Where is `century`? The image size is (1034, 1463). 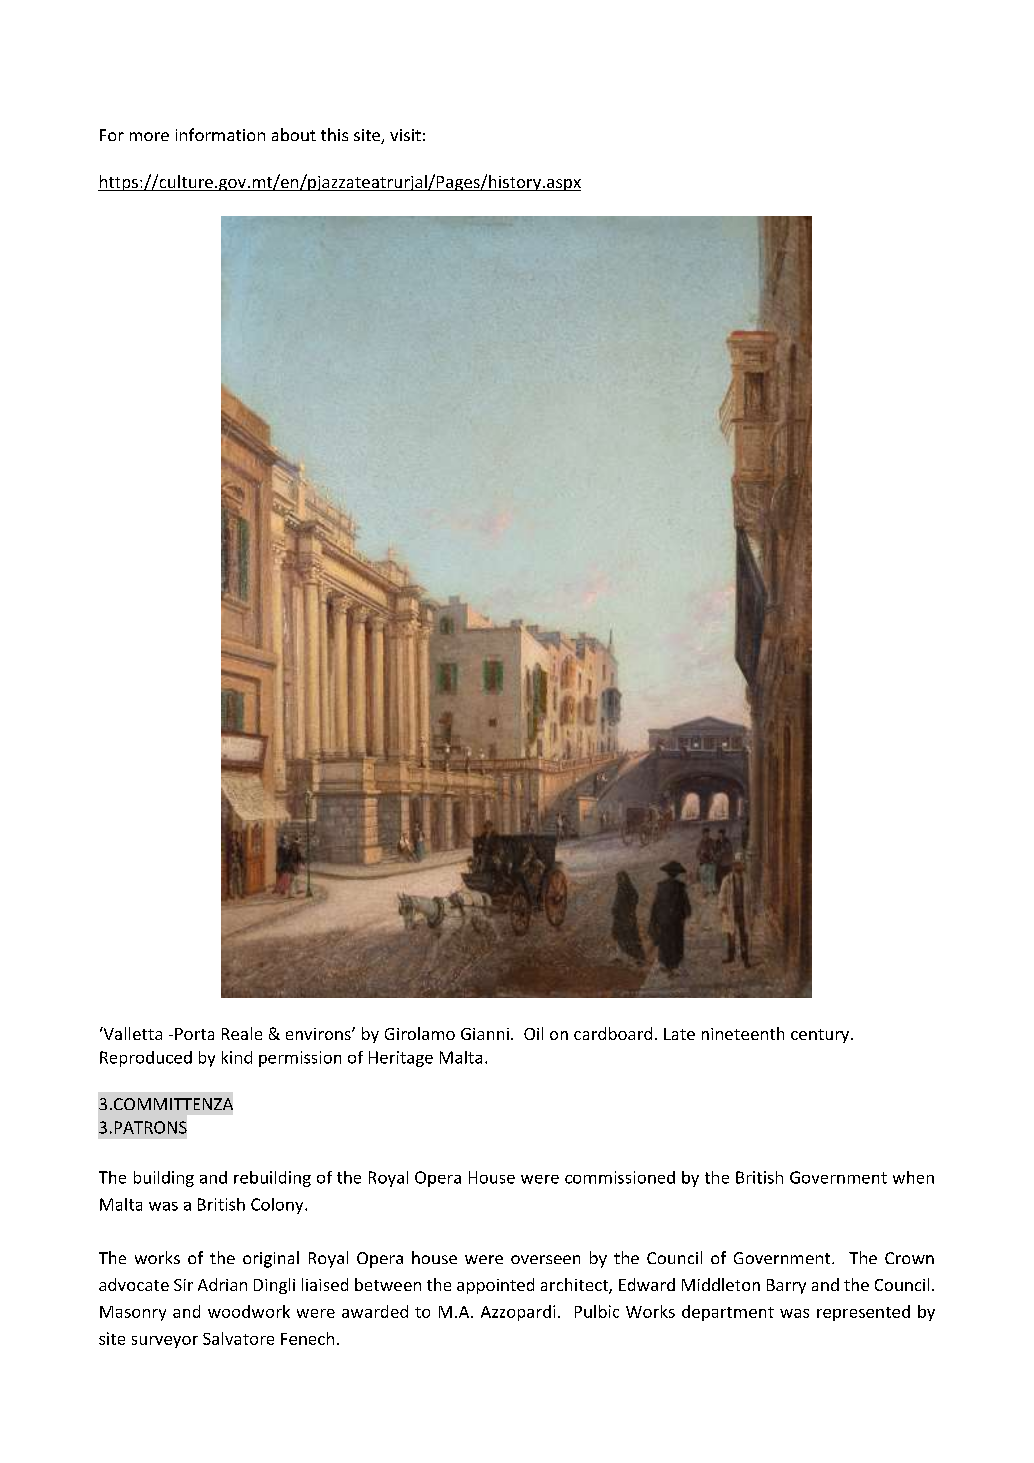
century is located at coordinates (821, 1036).
